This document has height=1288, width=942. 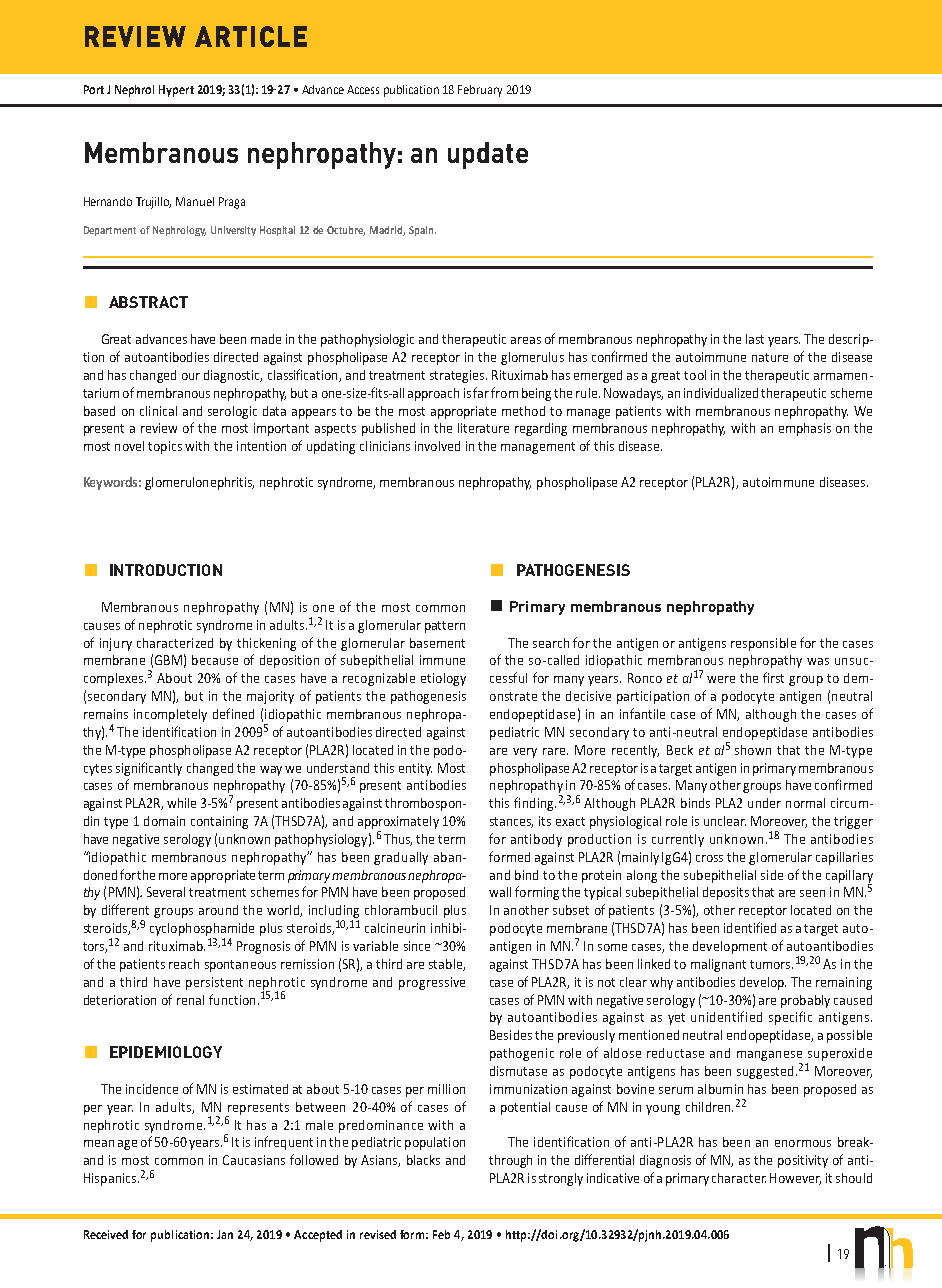 What do you see at coordinates (437, 446) in the document?
I see `involved` at bounding box center [437, 446].
